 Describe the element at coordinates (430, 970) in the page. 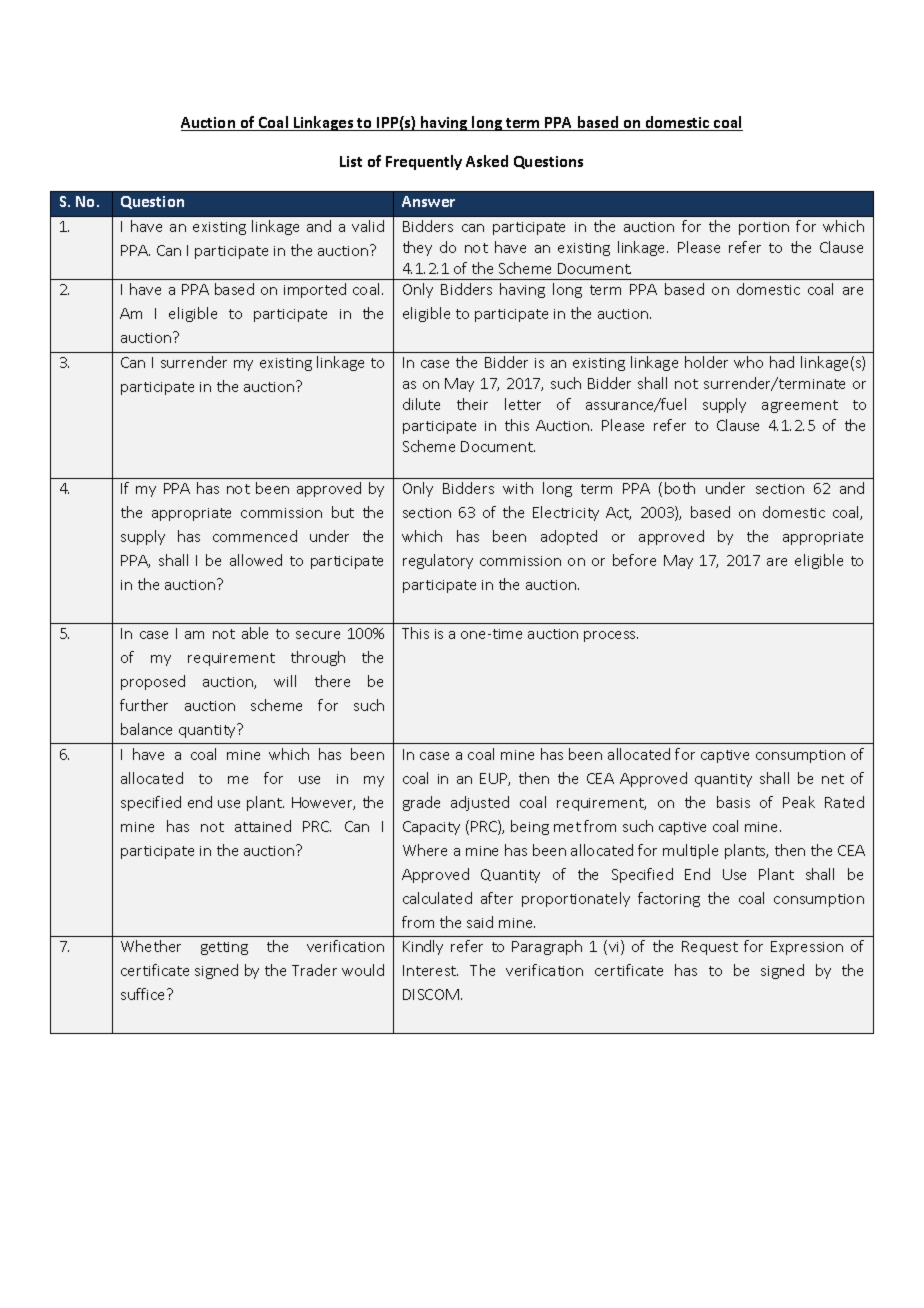

I see `Interest` at that location.
